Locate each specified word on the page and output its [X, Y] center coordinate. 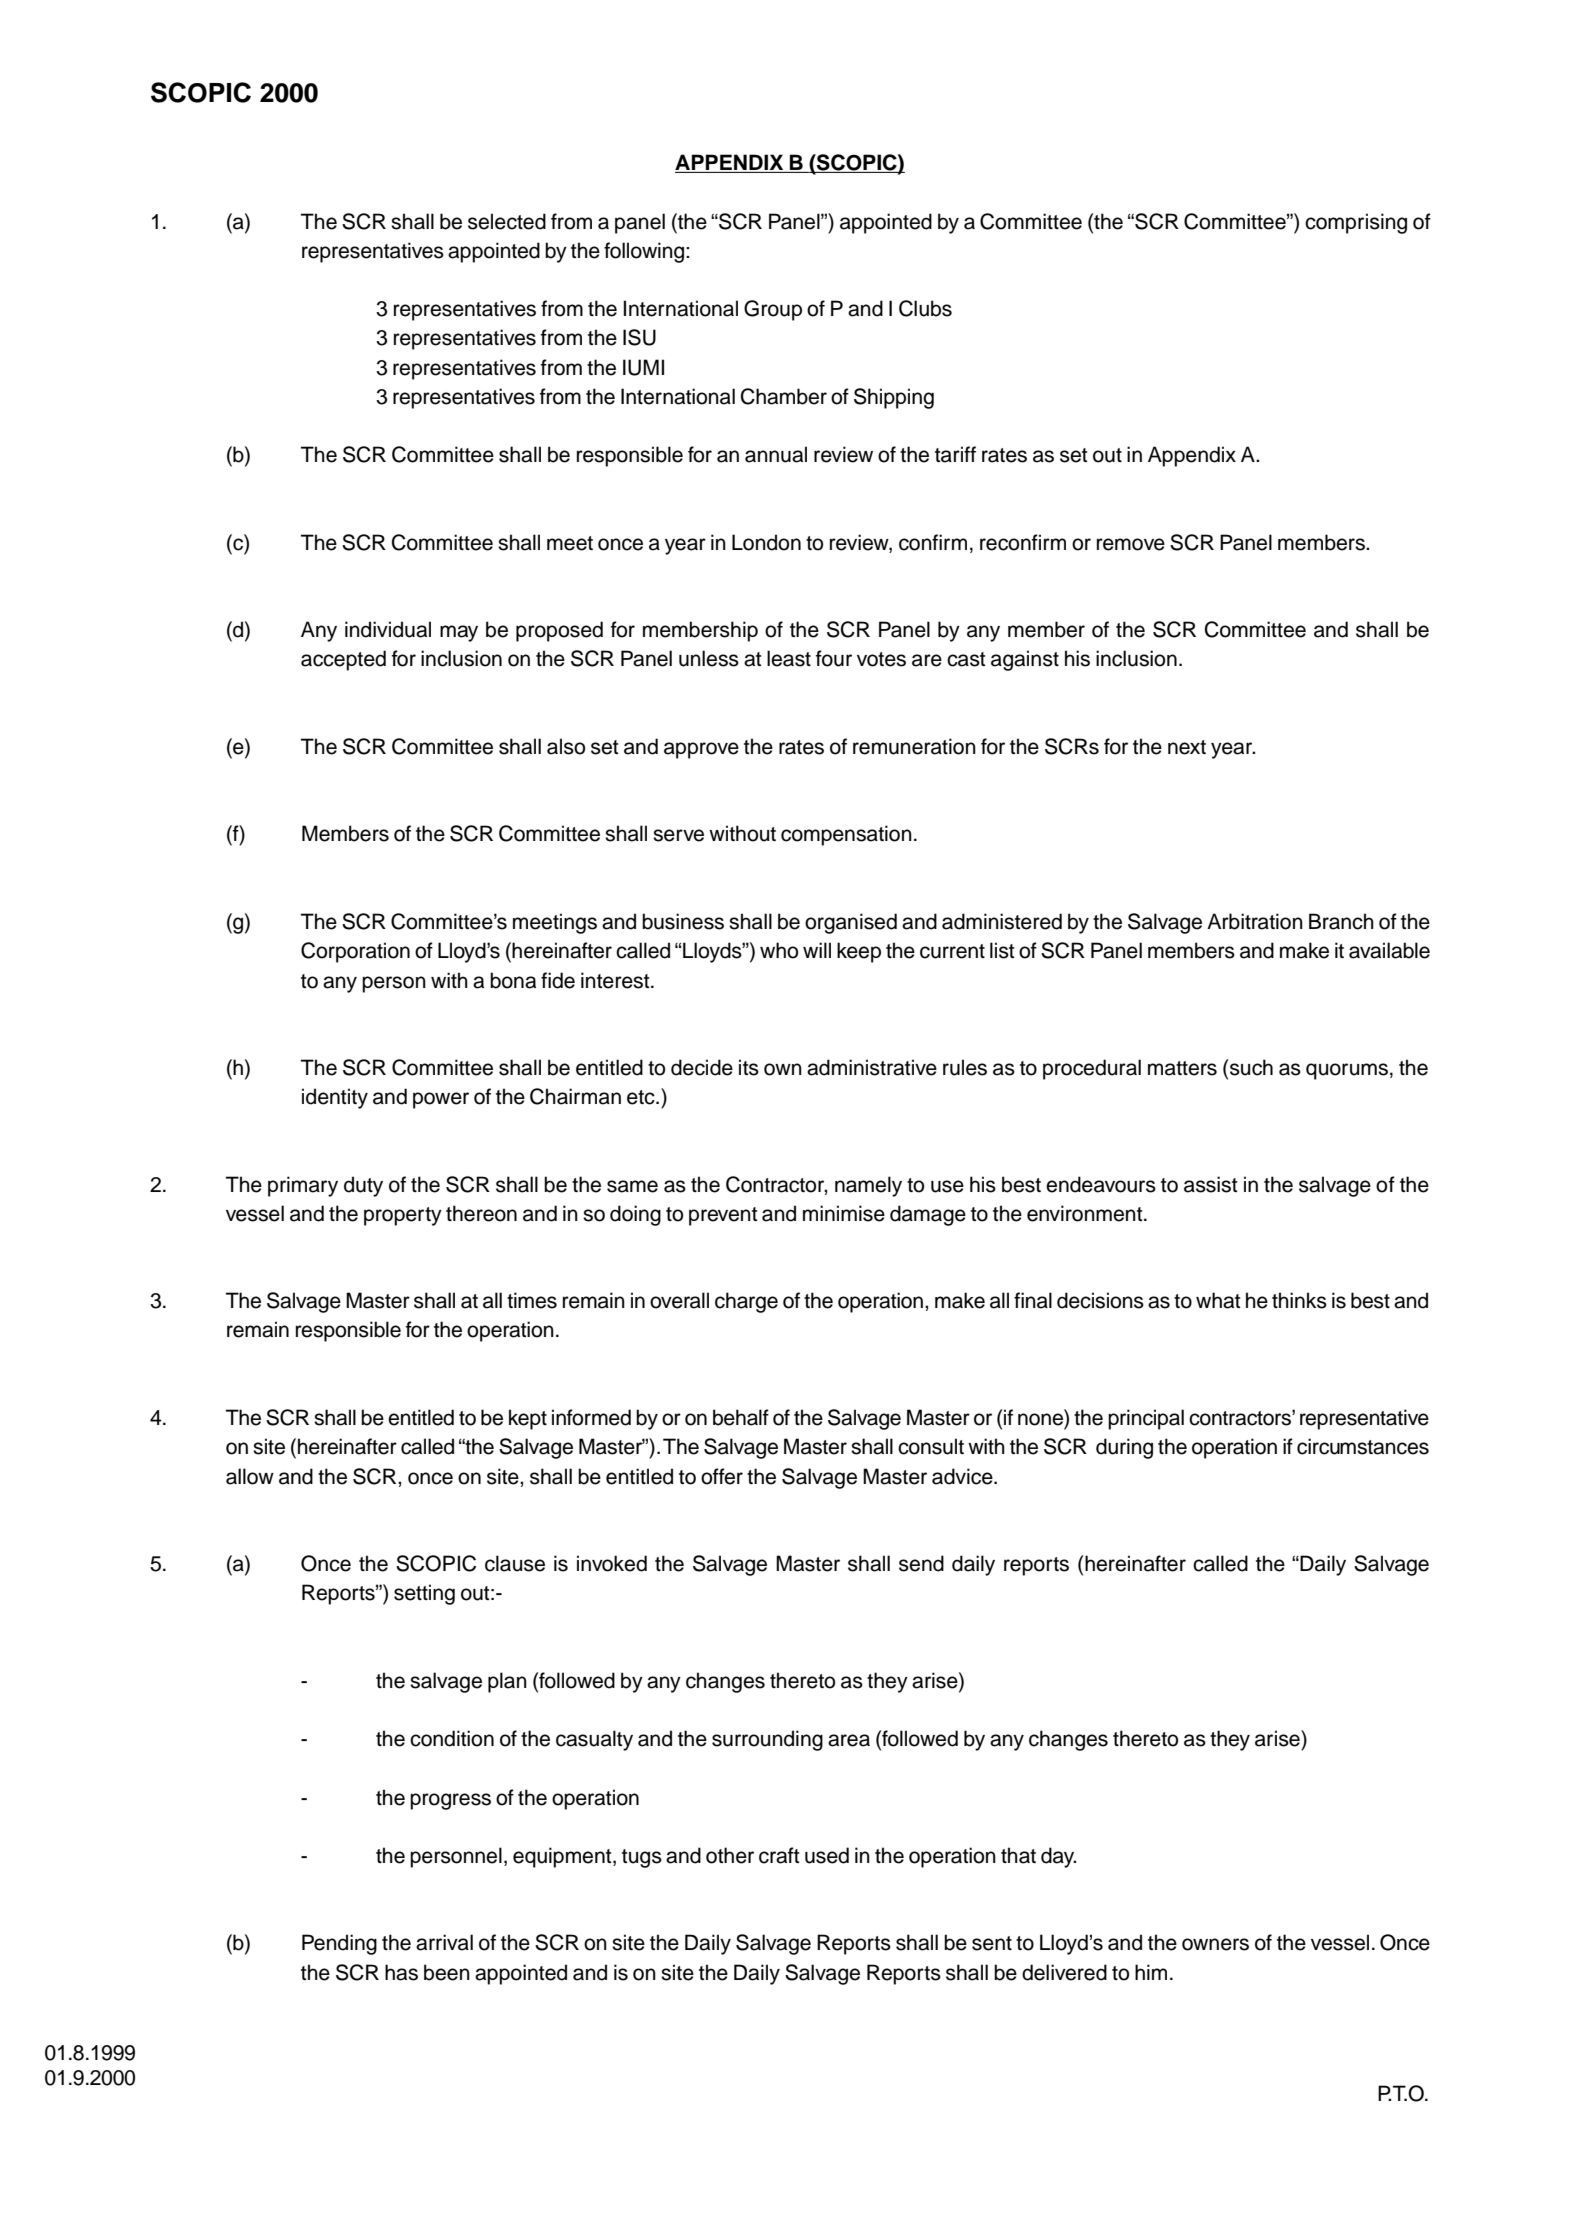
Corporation [355, 952]
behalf [741, 1417]
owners [1215, 1944]
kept [528, 1419]
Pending [339, 1944]
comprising [1356, 223]
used [827, 1855]
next [1187, 747]
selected [507, 221]
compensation [846, 835]
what [1218, 1300]
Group [773, 310]
